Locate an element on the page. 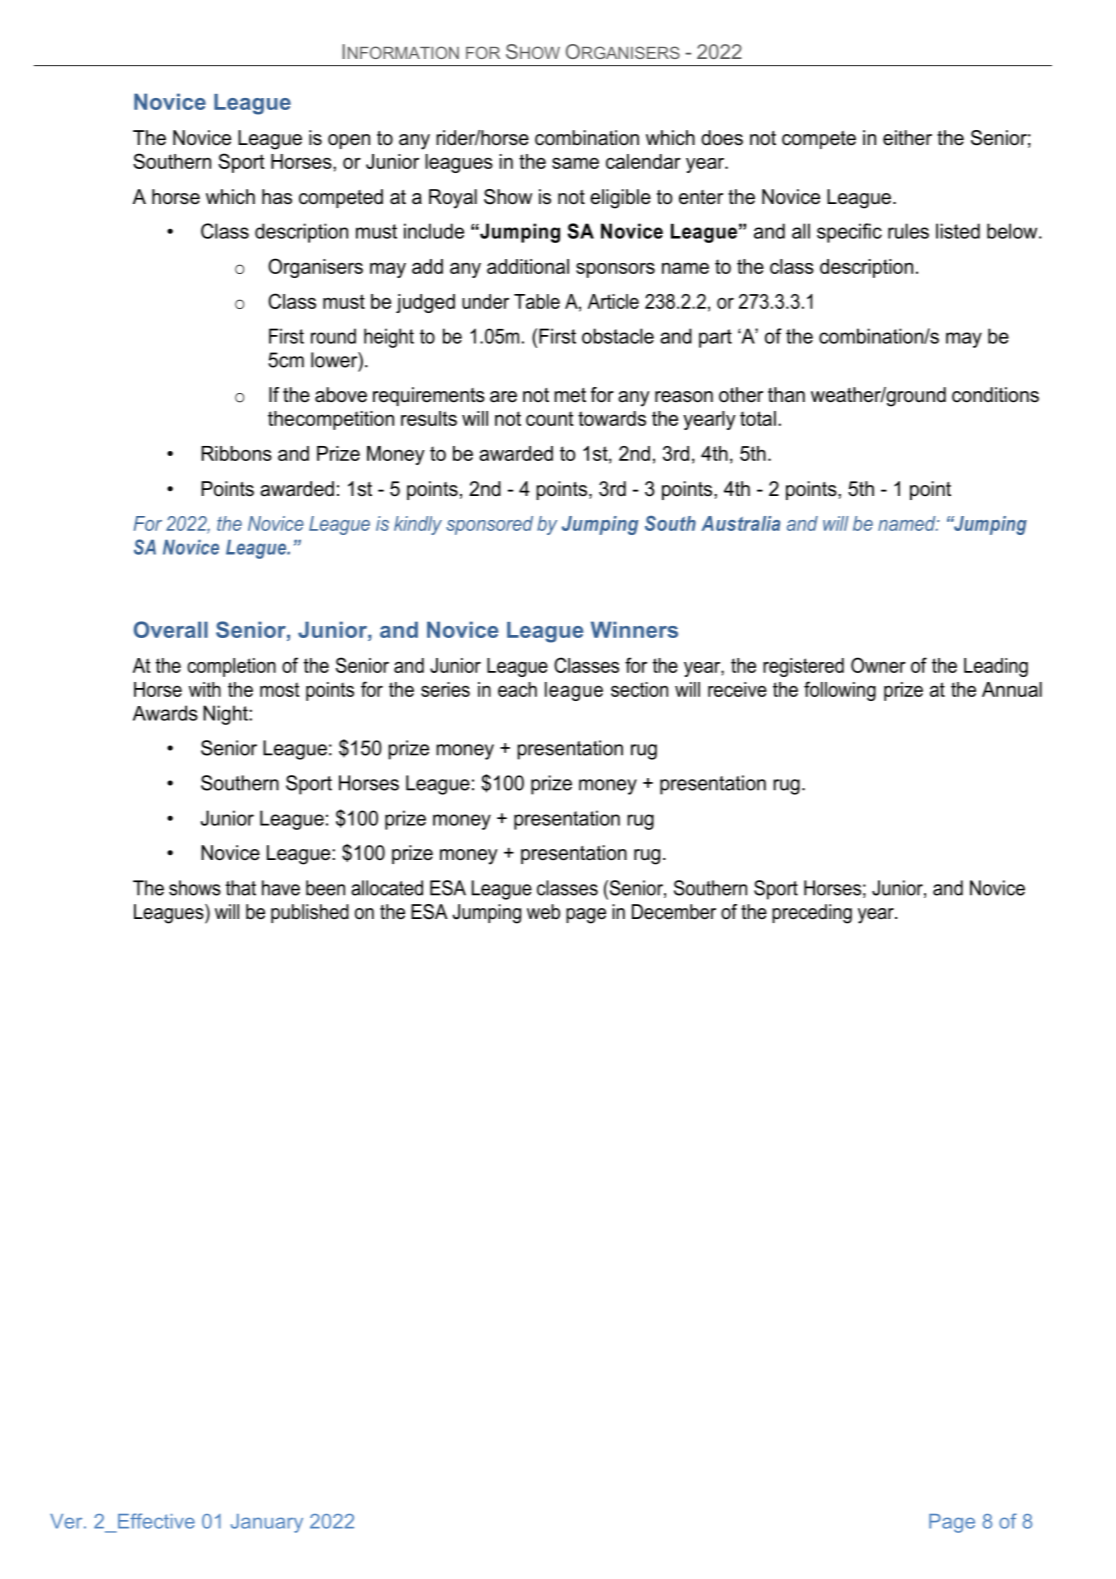 The width and height of the image is (1116, 1579). same is located at coordinates (575, 163).
